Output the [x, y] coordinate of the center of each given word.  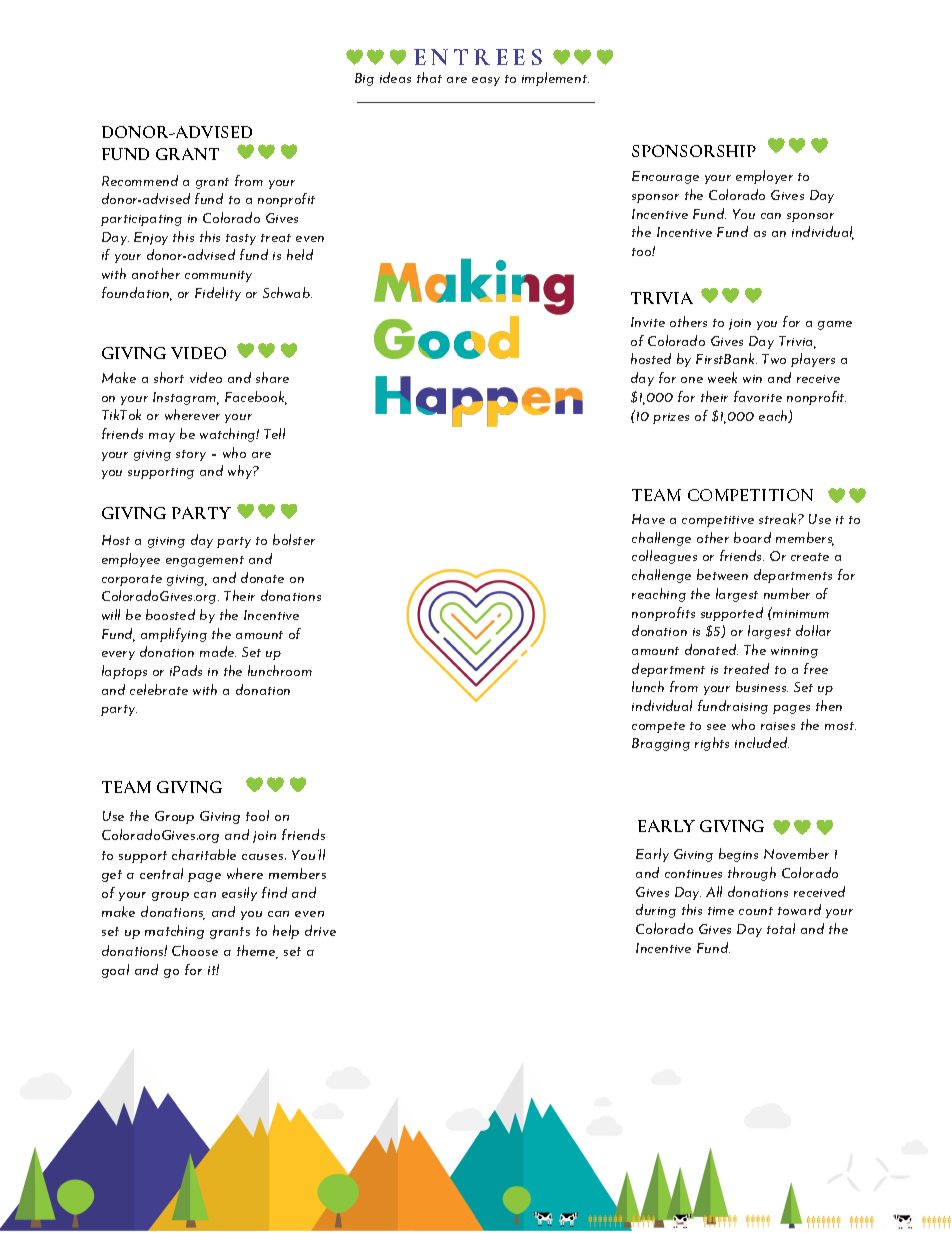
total [781, 928]
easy [486, 81]
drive [320, 930]
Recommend [140, 180]
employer [764, 177]
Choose [195, 950]
